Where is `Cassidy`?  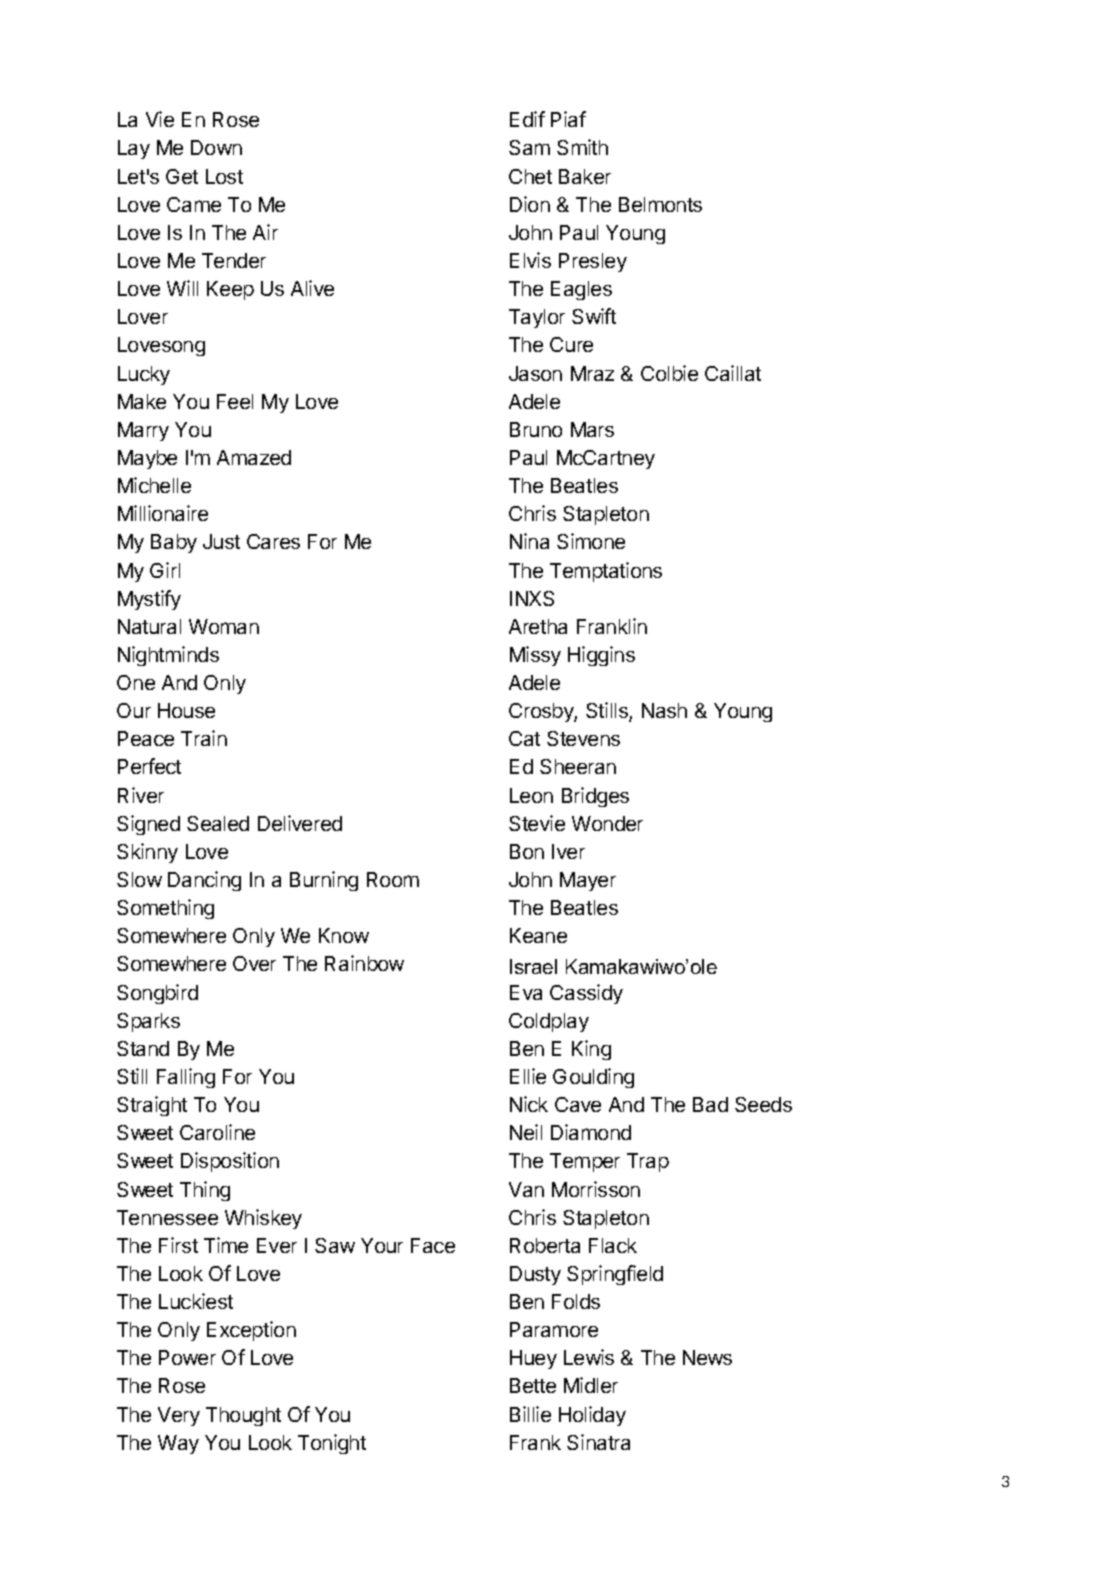
Cassidy is located at coordinates (586, 994).
